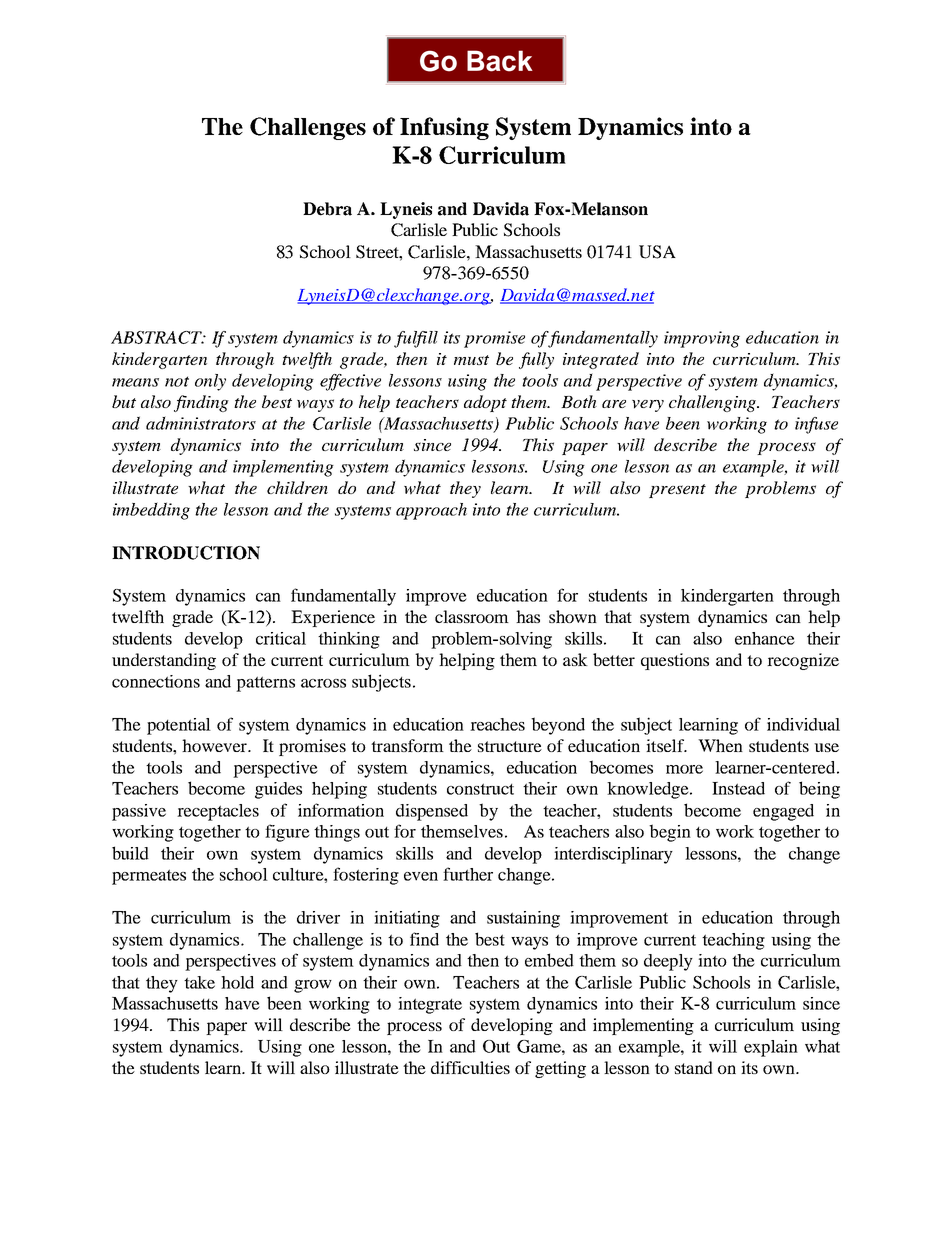 The width and height of the document is (952, 1233). What do you see at coordinates (199, 982) in the document?
I see `take` at bounding box center [199, 982].
